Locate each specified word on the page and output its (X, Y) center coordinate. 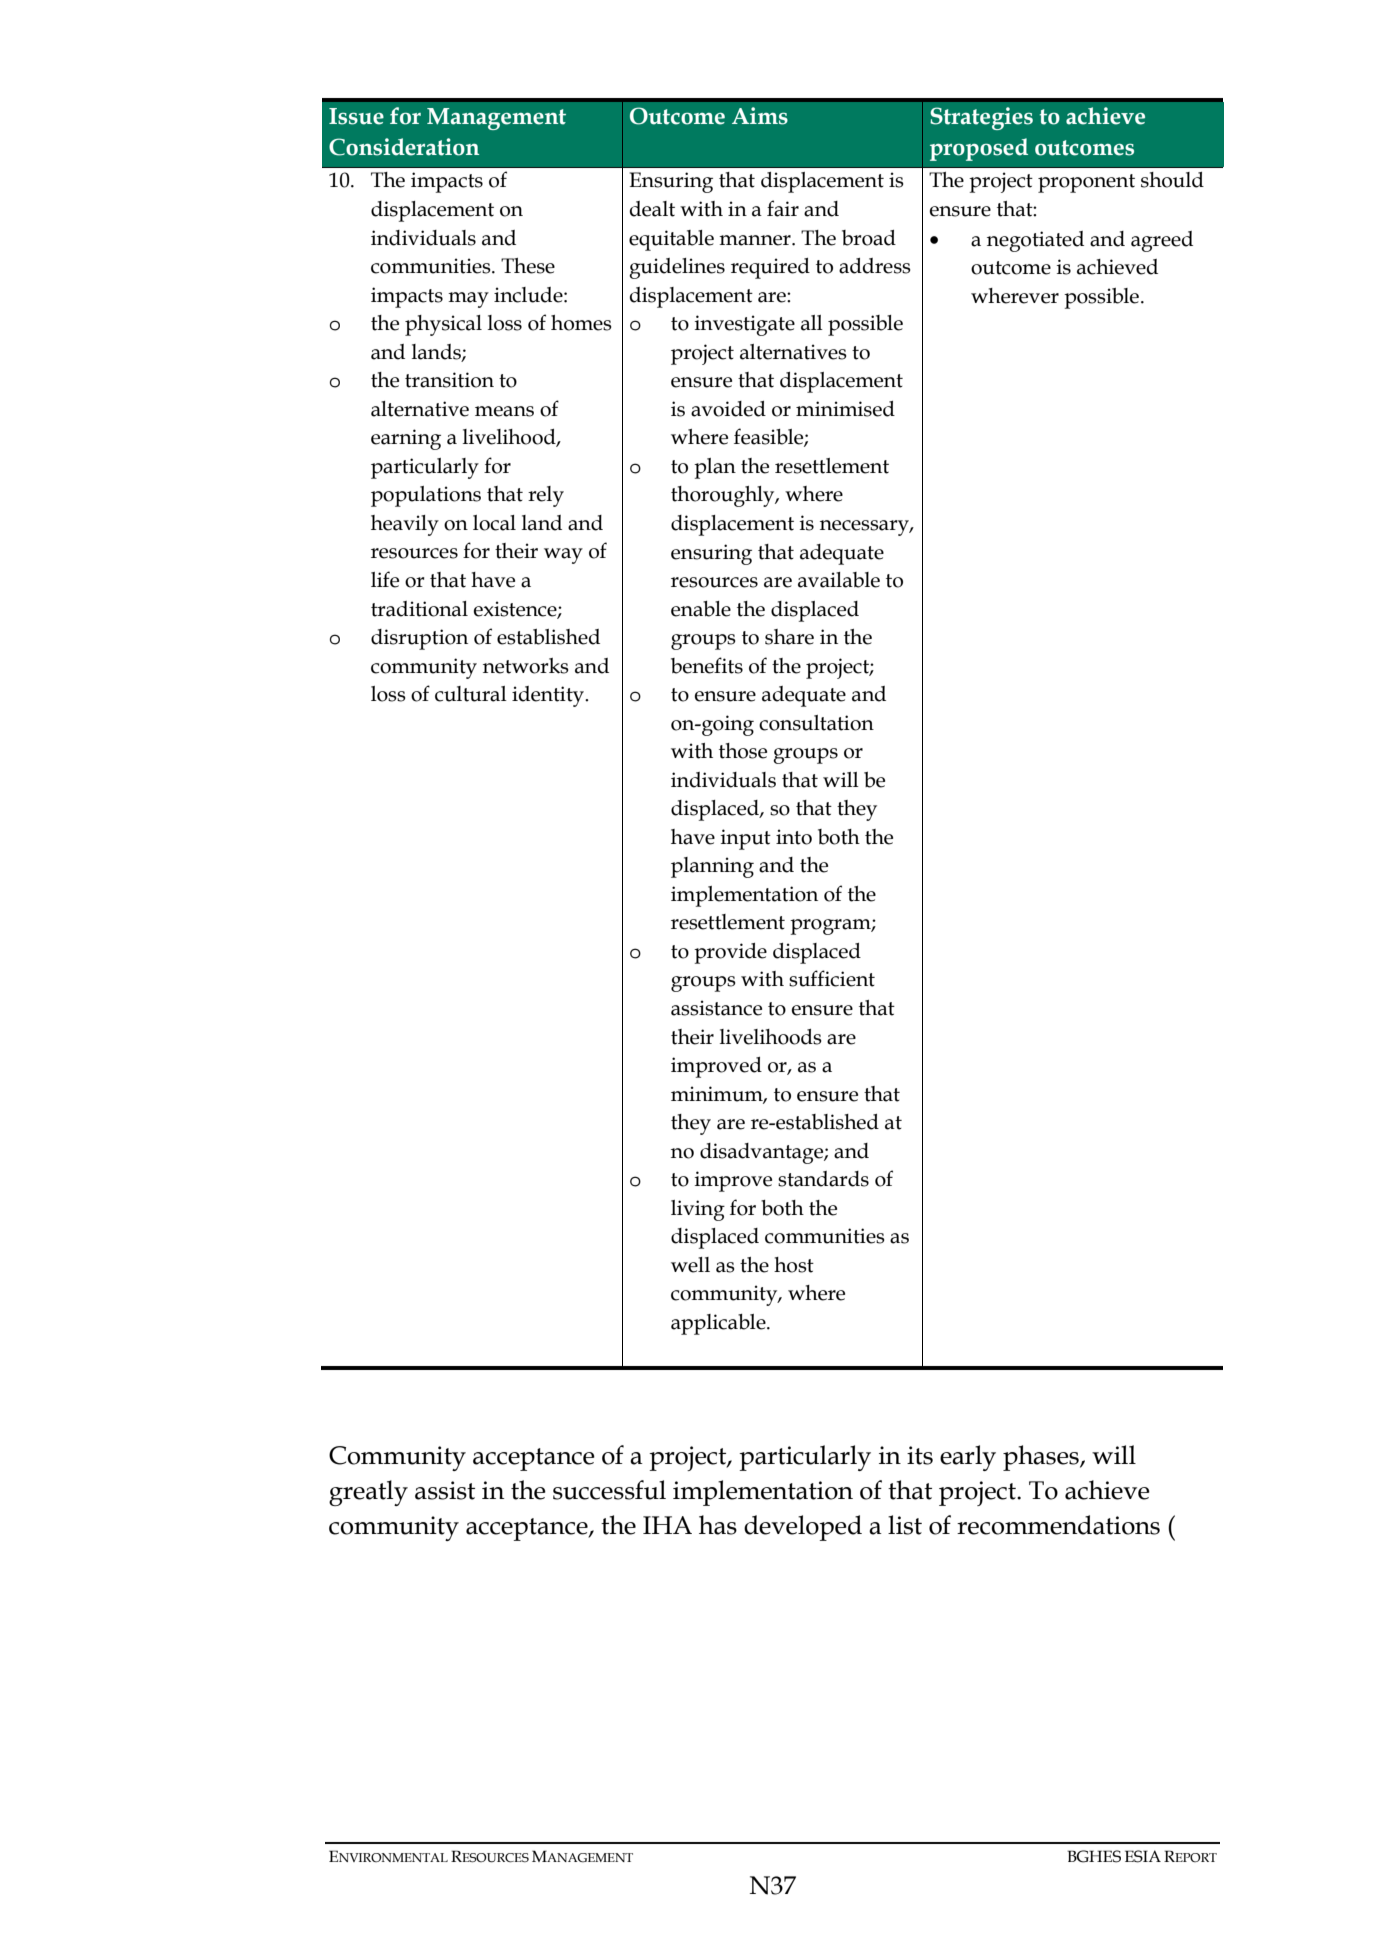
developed (803, 1528)
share (789, 637)
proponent (1086, 183)
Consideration (404, 147)
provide (730, 953)
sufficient (832, 978)
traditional (419, 609)
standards (823, 1179)
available (839, 580)
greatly (368, 1493)
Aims (760, 116)
